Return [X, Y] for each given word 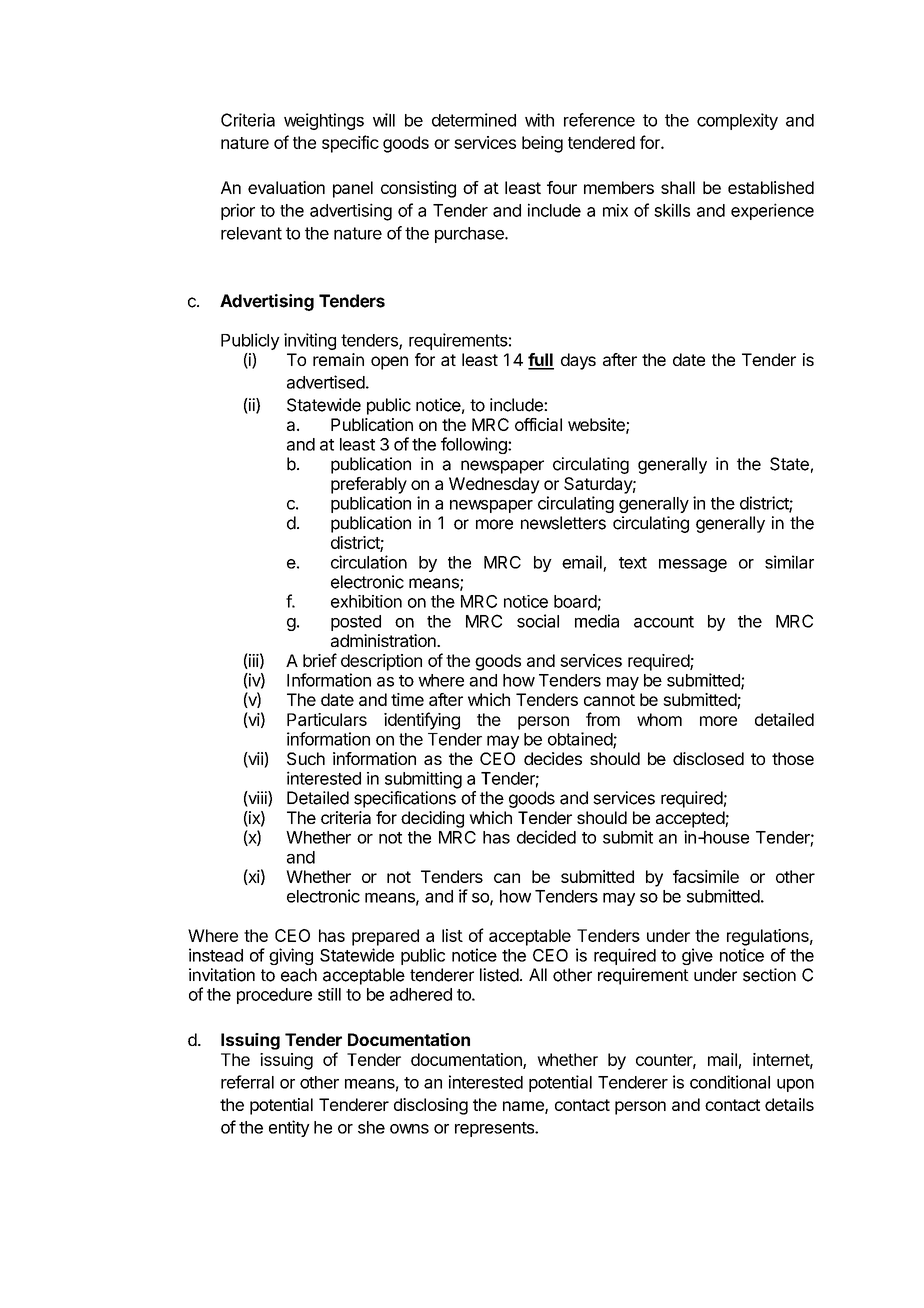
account [664, 622]
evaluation [286, 187]
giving [291, 956]
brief [320, 660]
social [538, 621]
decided [546, 837]
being [542, 144]
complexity [737, 121]
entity [289, 1128]
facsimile [706, 876]
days [578, 361]
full [541, 361]
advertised [326, 382]
